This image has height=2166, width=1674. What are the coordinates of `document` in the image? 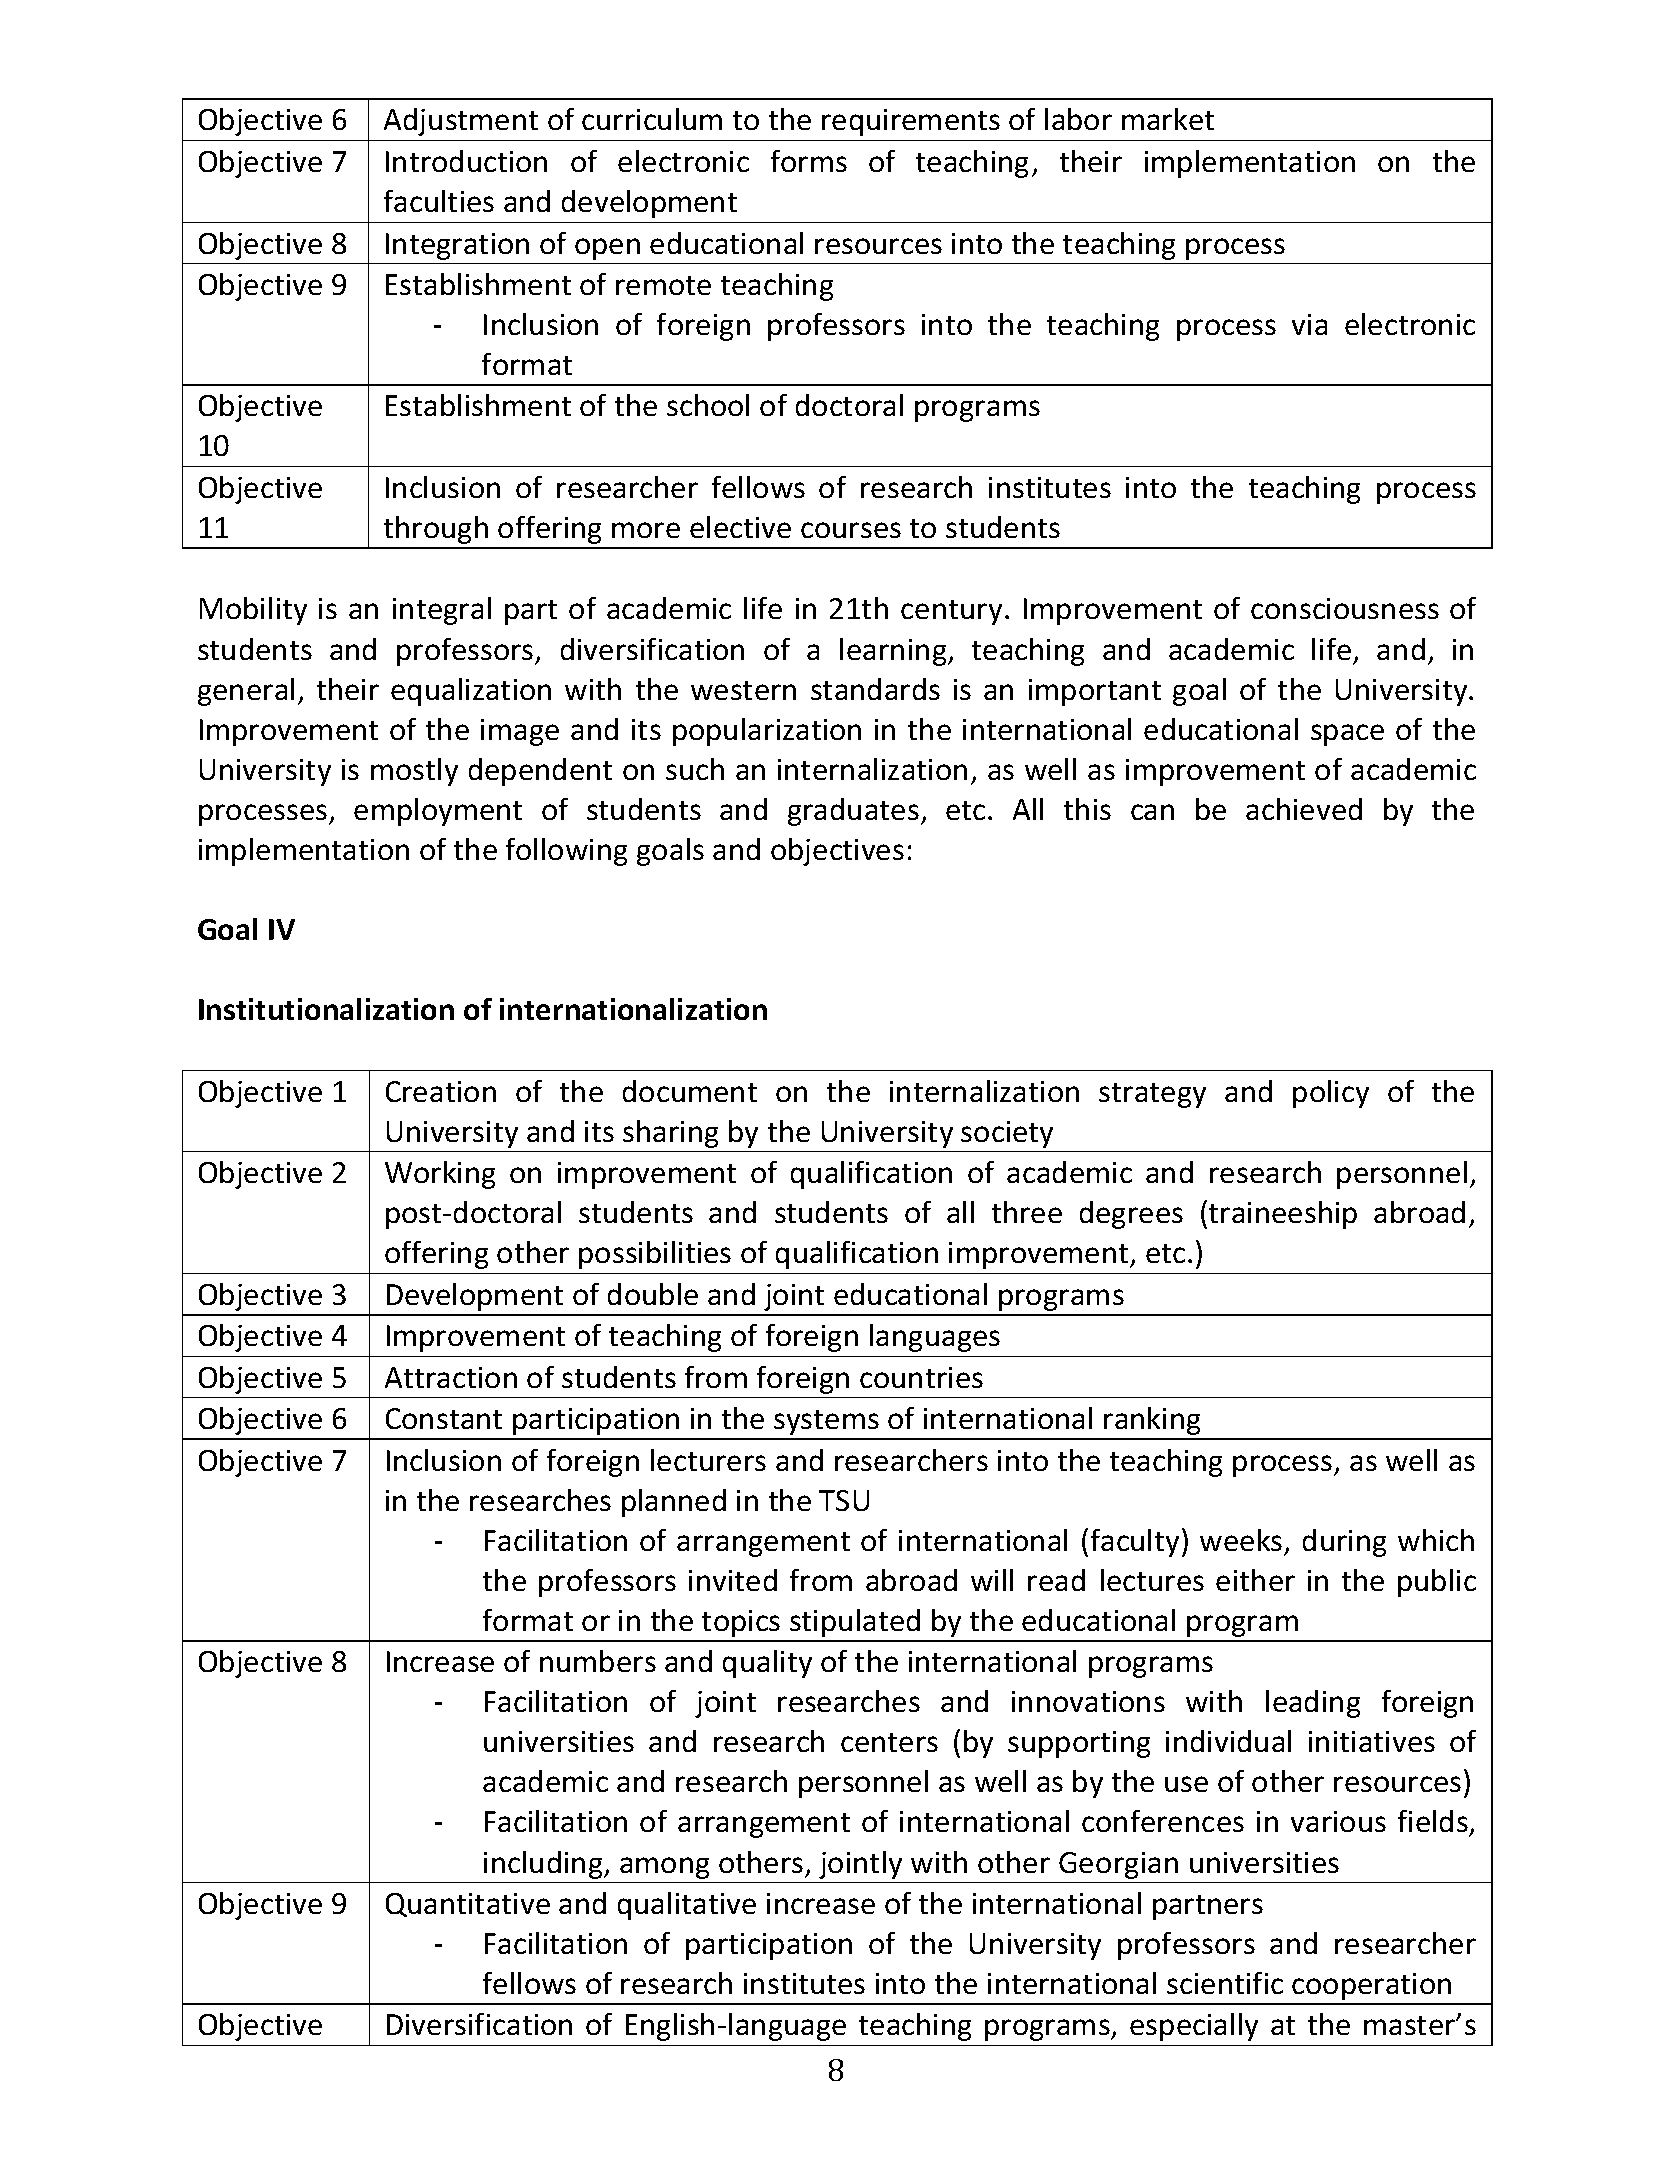 It's located at (690, 1091).
